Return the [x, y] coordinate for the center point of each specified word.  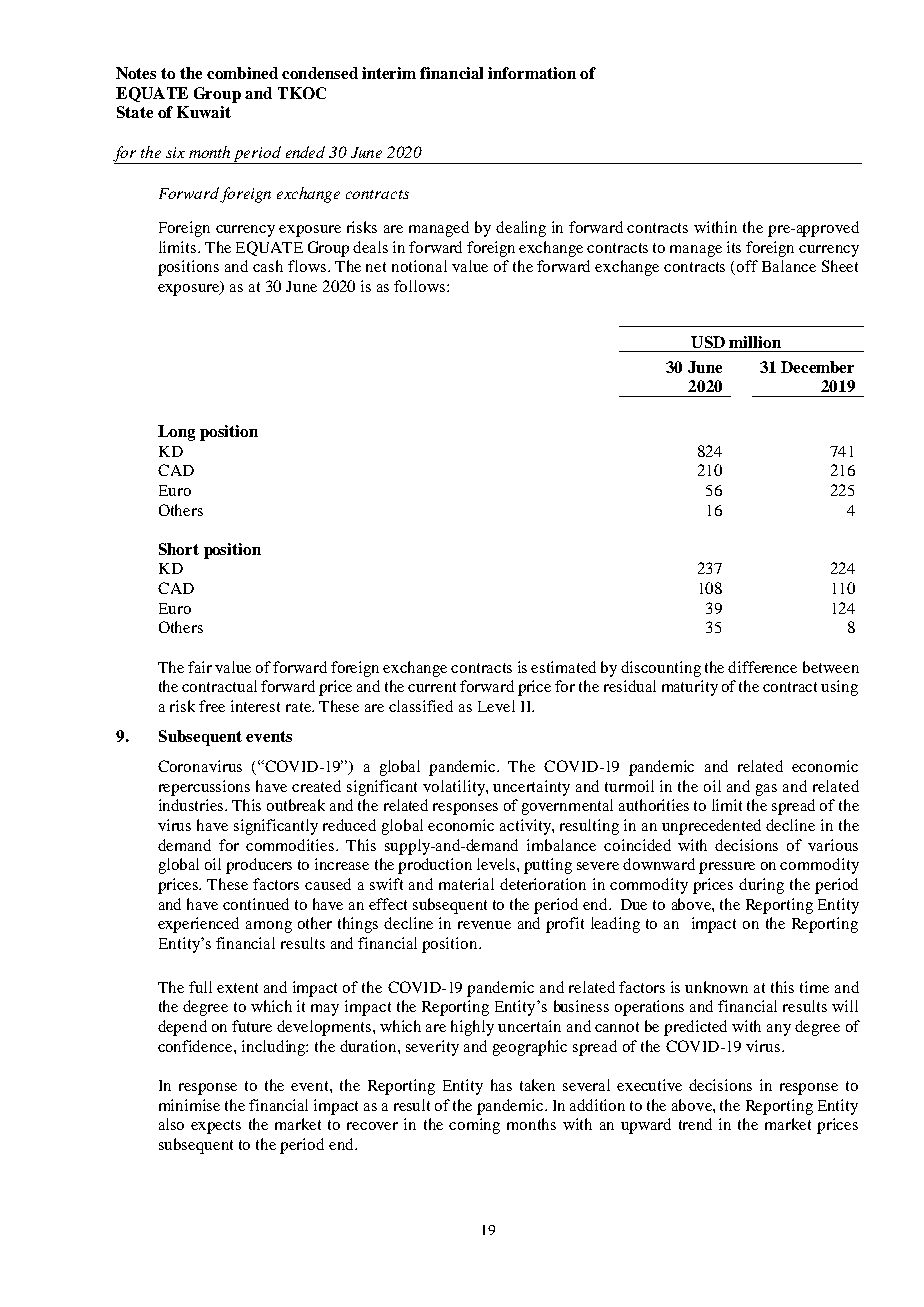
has [501, 1085]
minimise [189, 1105]
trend [695, 1124]
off [747, 266]
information [532, 73]
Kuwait [204, 112]
